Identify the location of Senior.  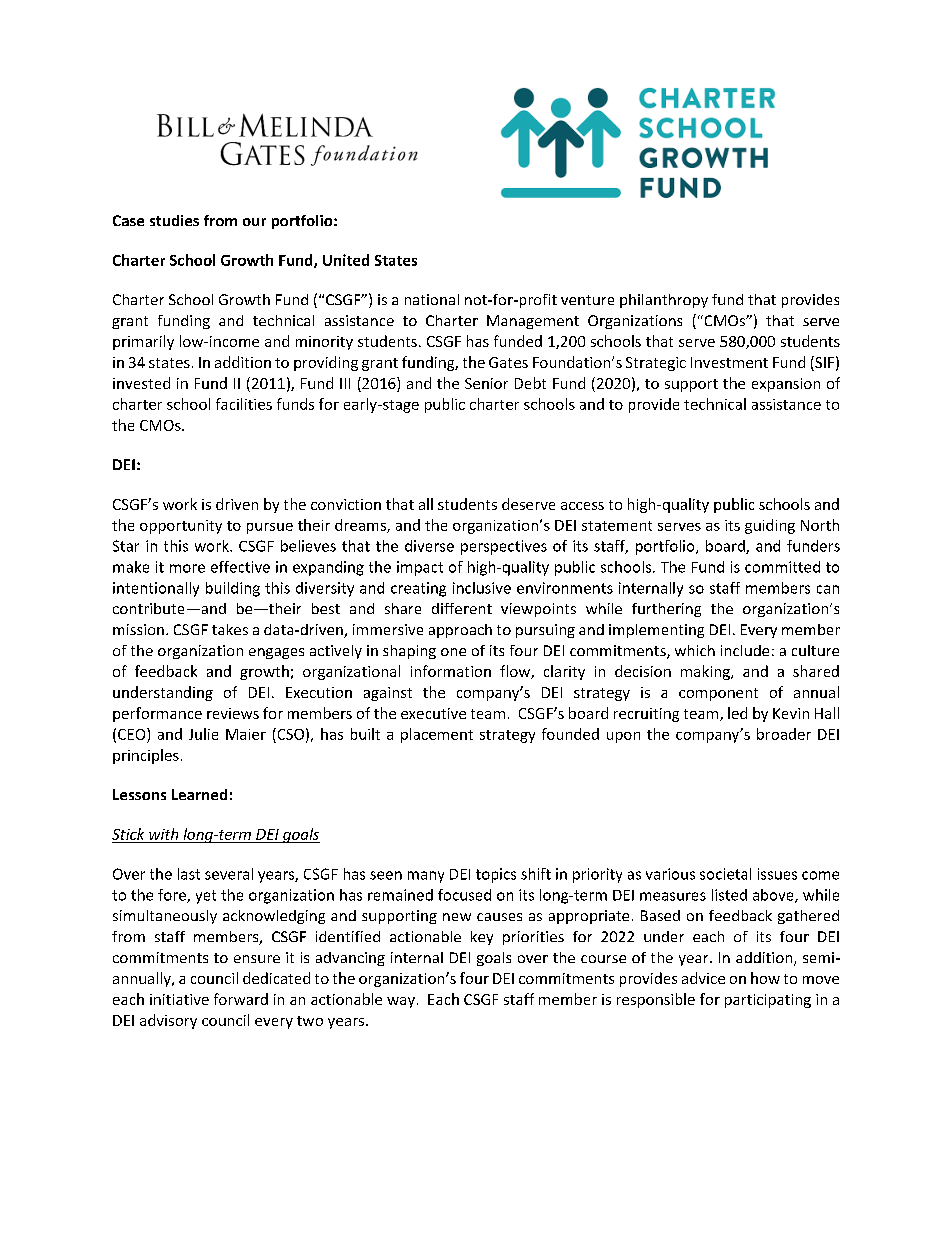
(486, 383).
